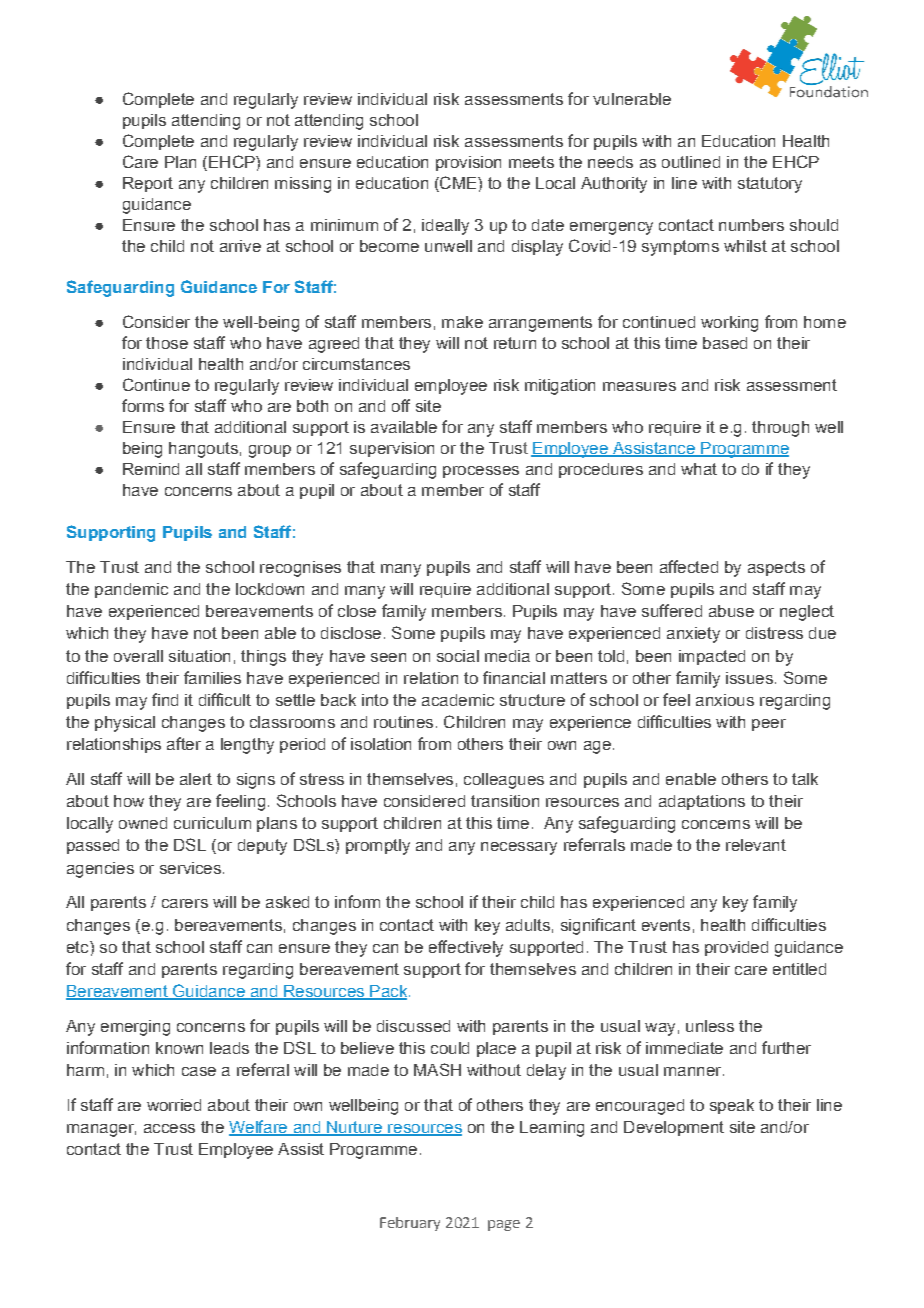 This screenshot has height=1308, width=924. What do you see at coordinates (481, 472) in the screenshot?
I see `processes` at bounding box center [481, 472].
